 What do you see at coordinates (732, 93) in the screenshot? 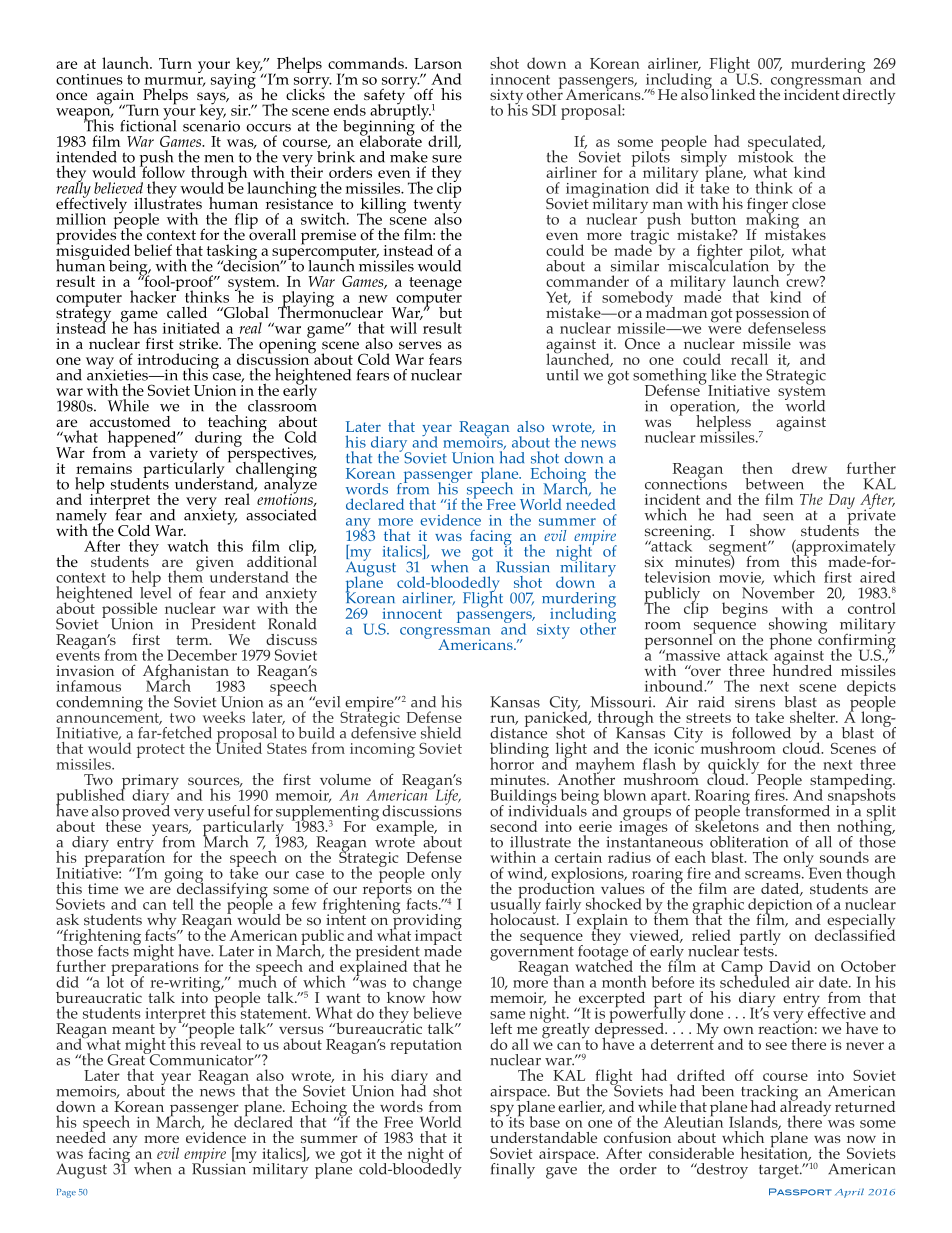
I see `linked` at bounding box center [732, 93].
